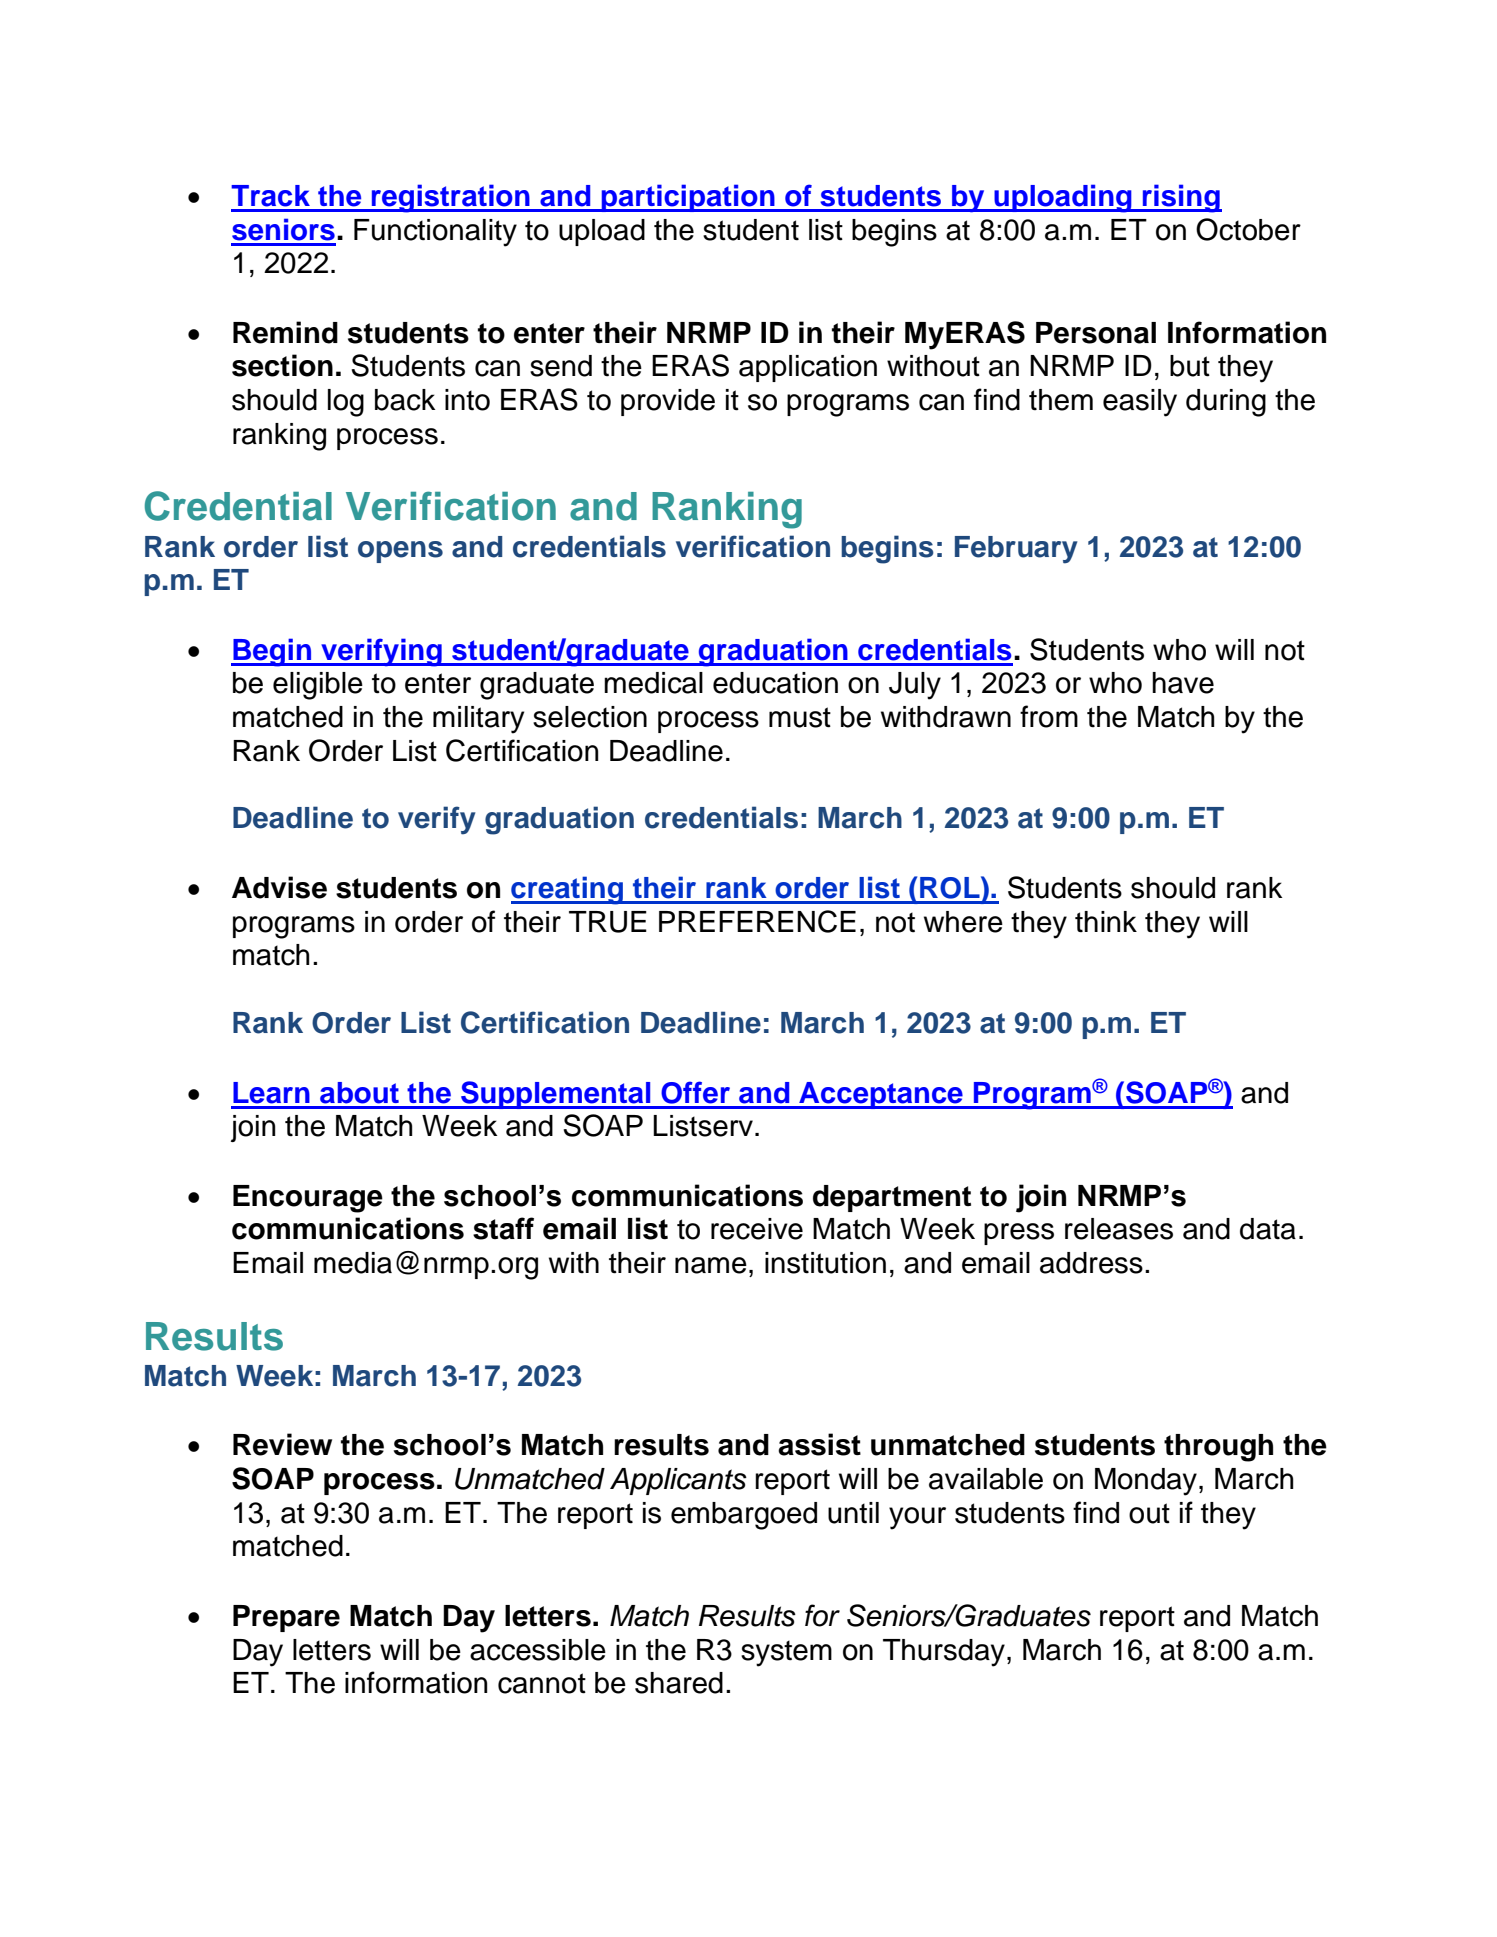 Image resolution: width=1497 pixels, height=1937 pixels. Describe the element at coordinates (688, 198) in the screenshot. I see `participation` at that location.
